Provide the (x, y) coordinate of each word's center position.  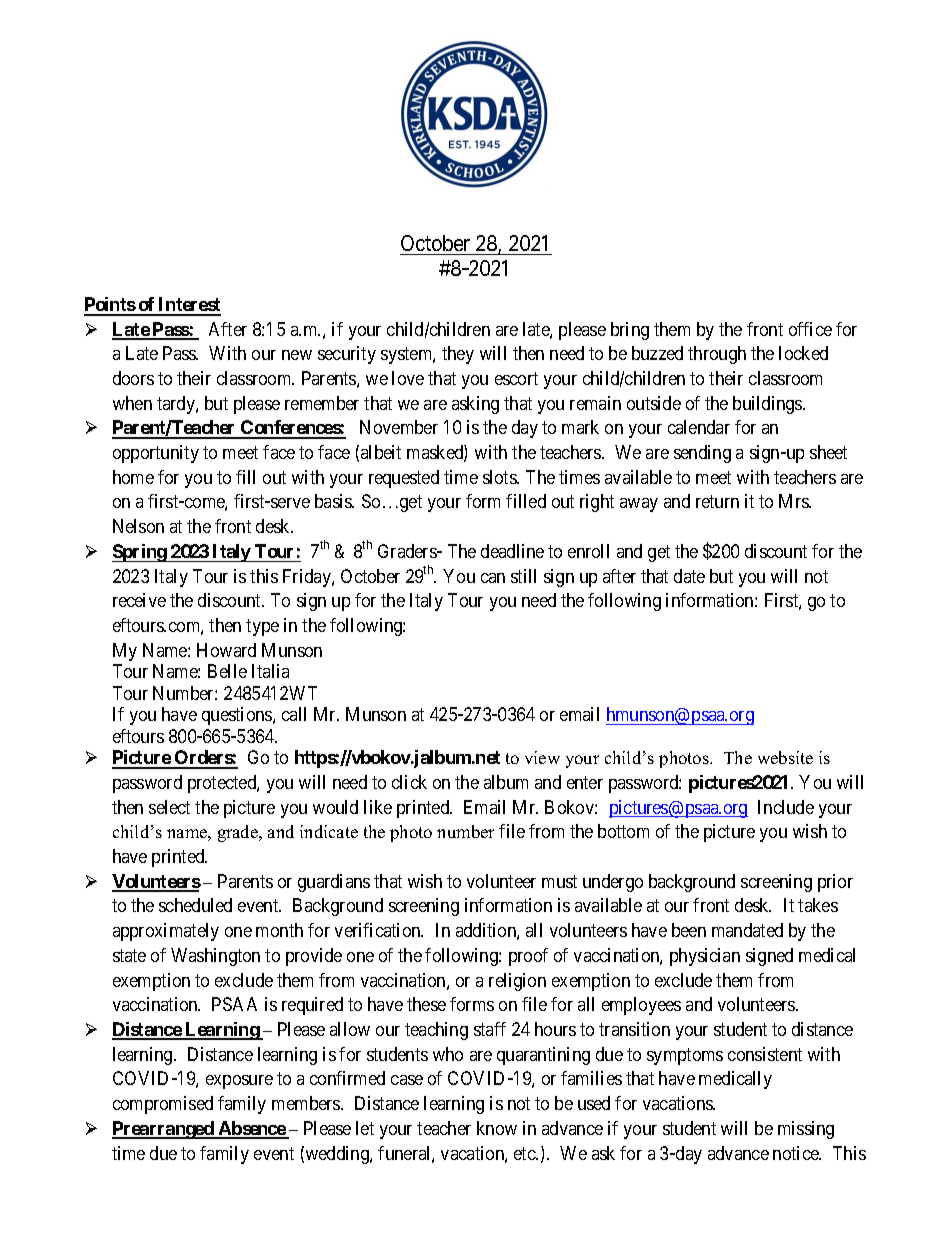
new (297, 355)
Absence (251, 1129)
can (493, 578)
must (559, 881)
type (262, 627)
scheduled (195, 905)
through (717, 355)
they (458, 355)
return (717, 502)
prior (835, 883)
